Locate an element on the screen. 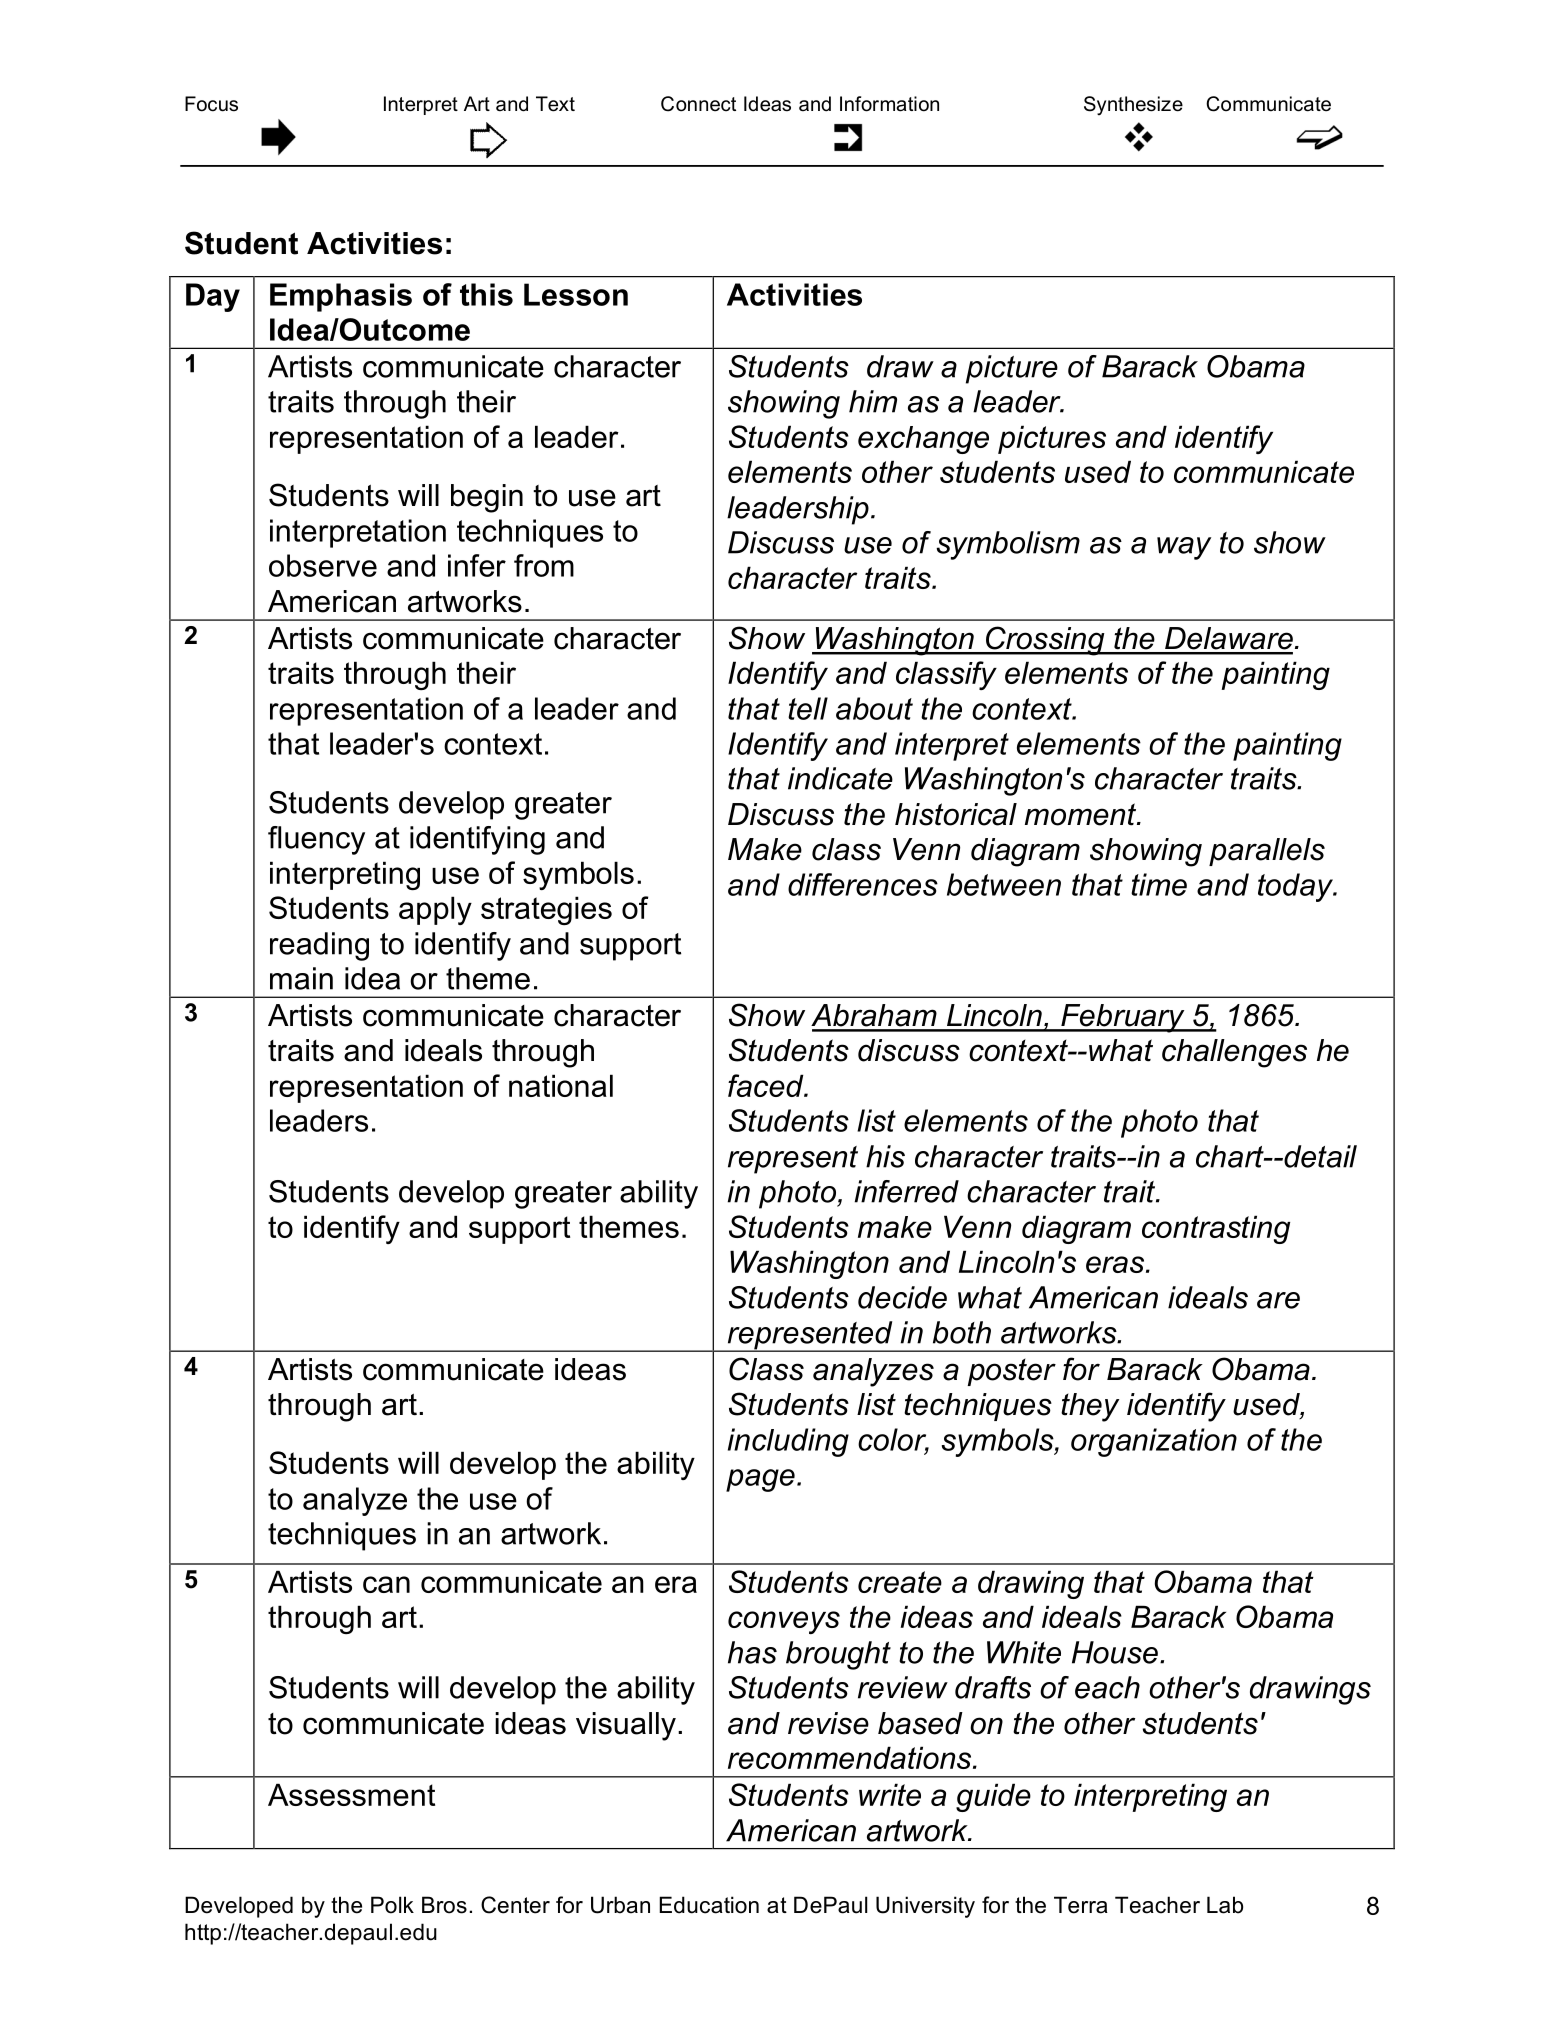 Image resolution: width=1564 pixels, height=2024 pixels. Assessment is located at coordinates (351, 1794).
